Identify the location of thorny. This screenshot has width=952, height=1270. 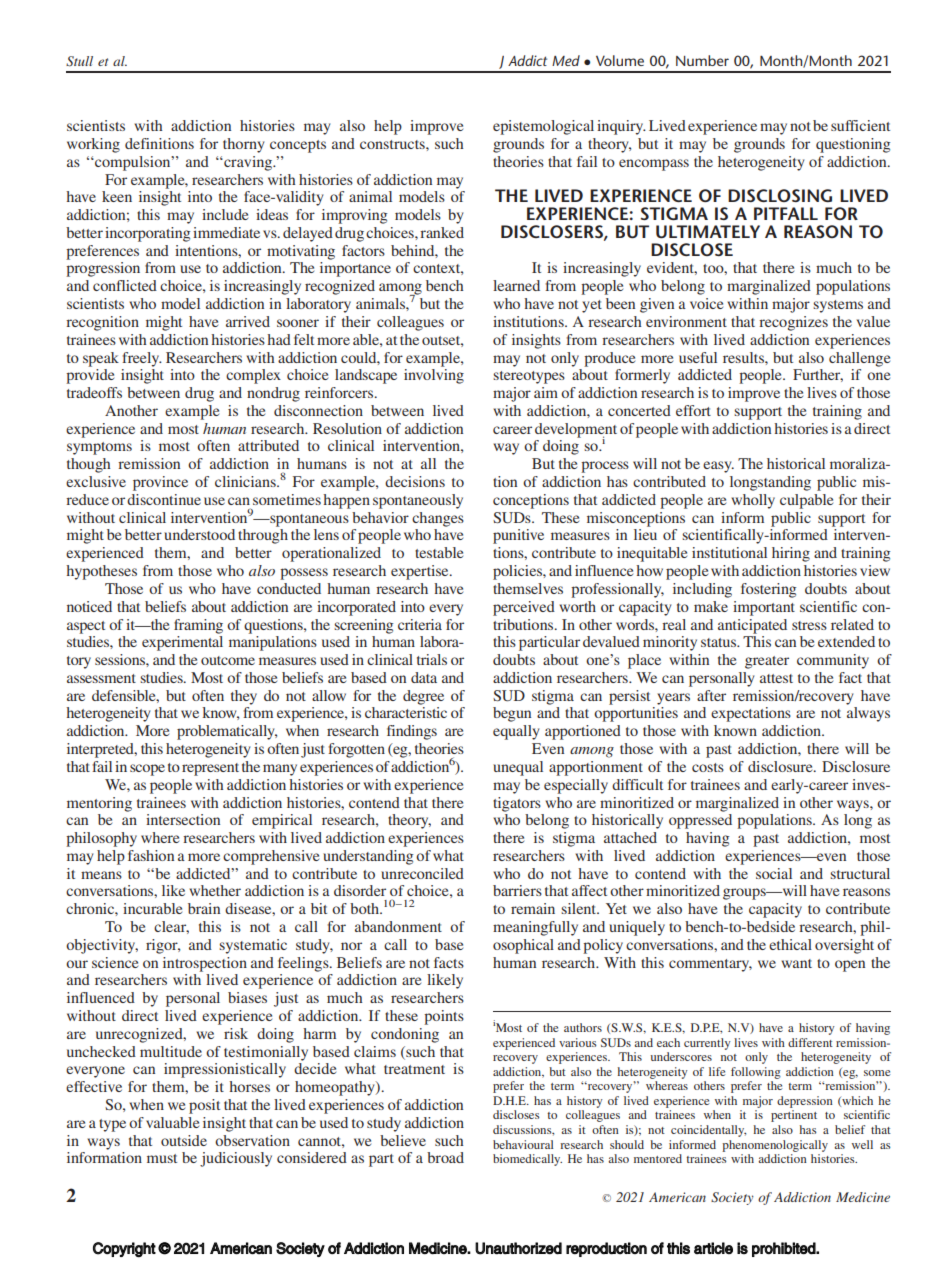
(243, 145).
